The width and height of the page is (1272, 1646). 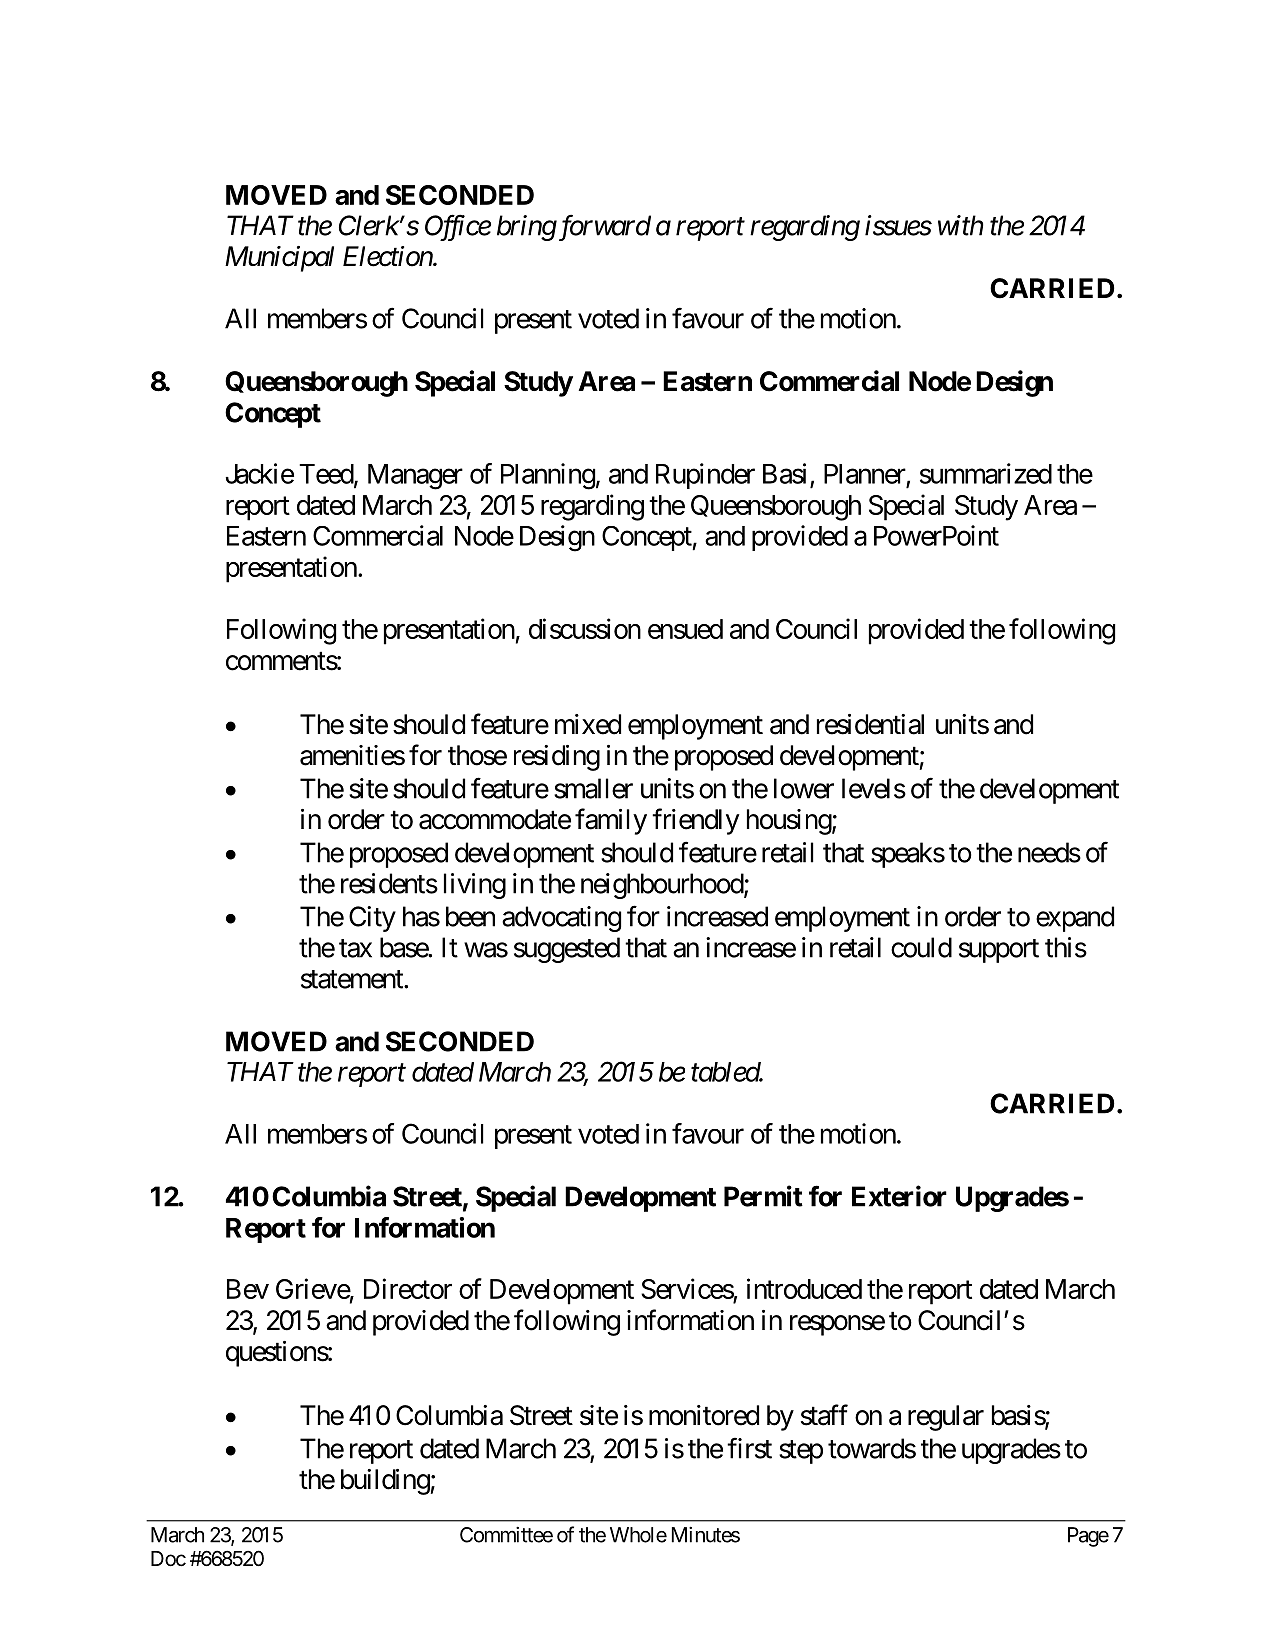 What do you see at coordinates (248, 1289) in the page?
I see `Bev` at bounding box center [248, 1289].
